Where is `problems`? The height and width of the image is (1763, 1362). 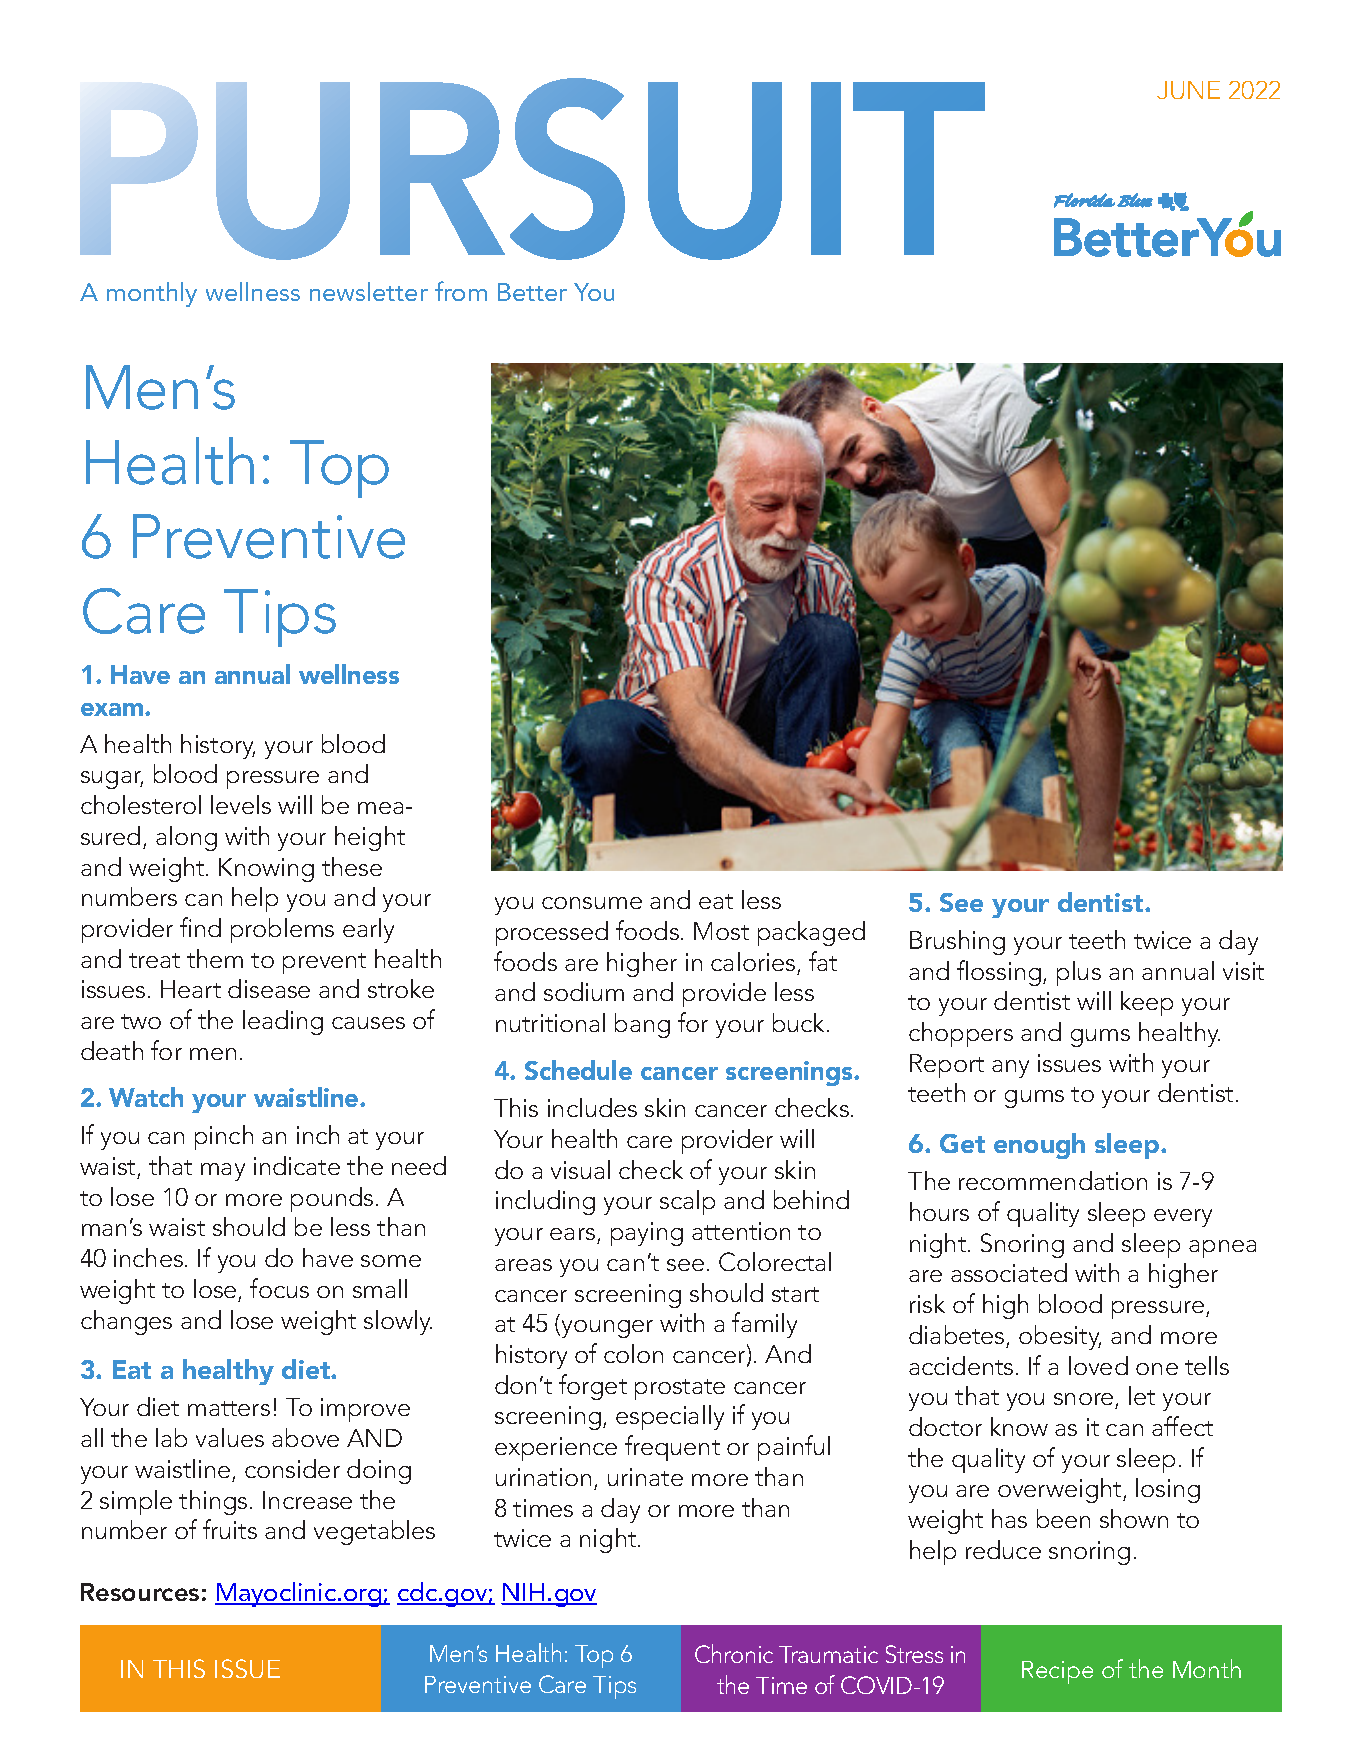 problems is located at coordinates (282, 930).
